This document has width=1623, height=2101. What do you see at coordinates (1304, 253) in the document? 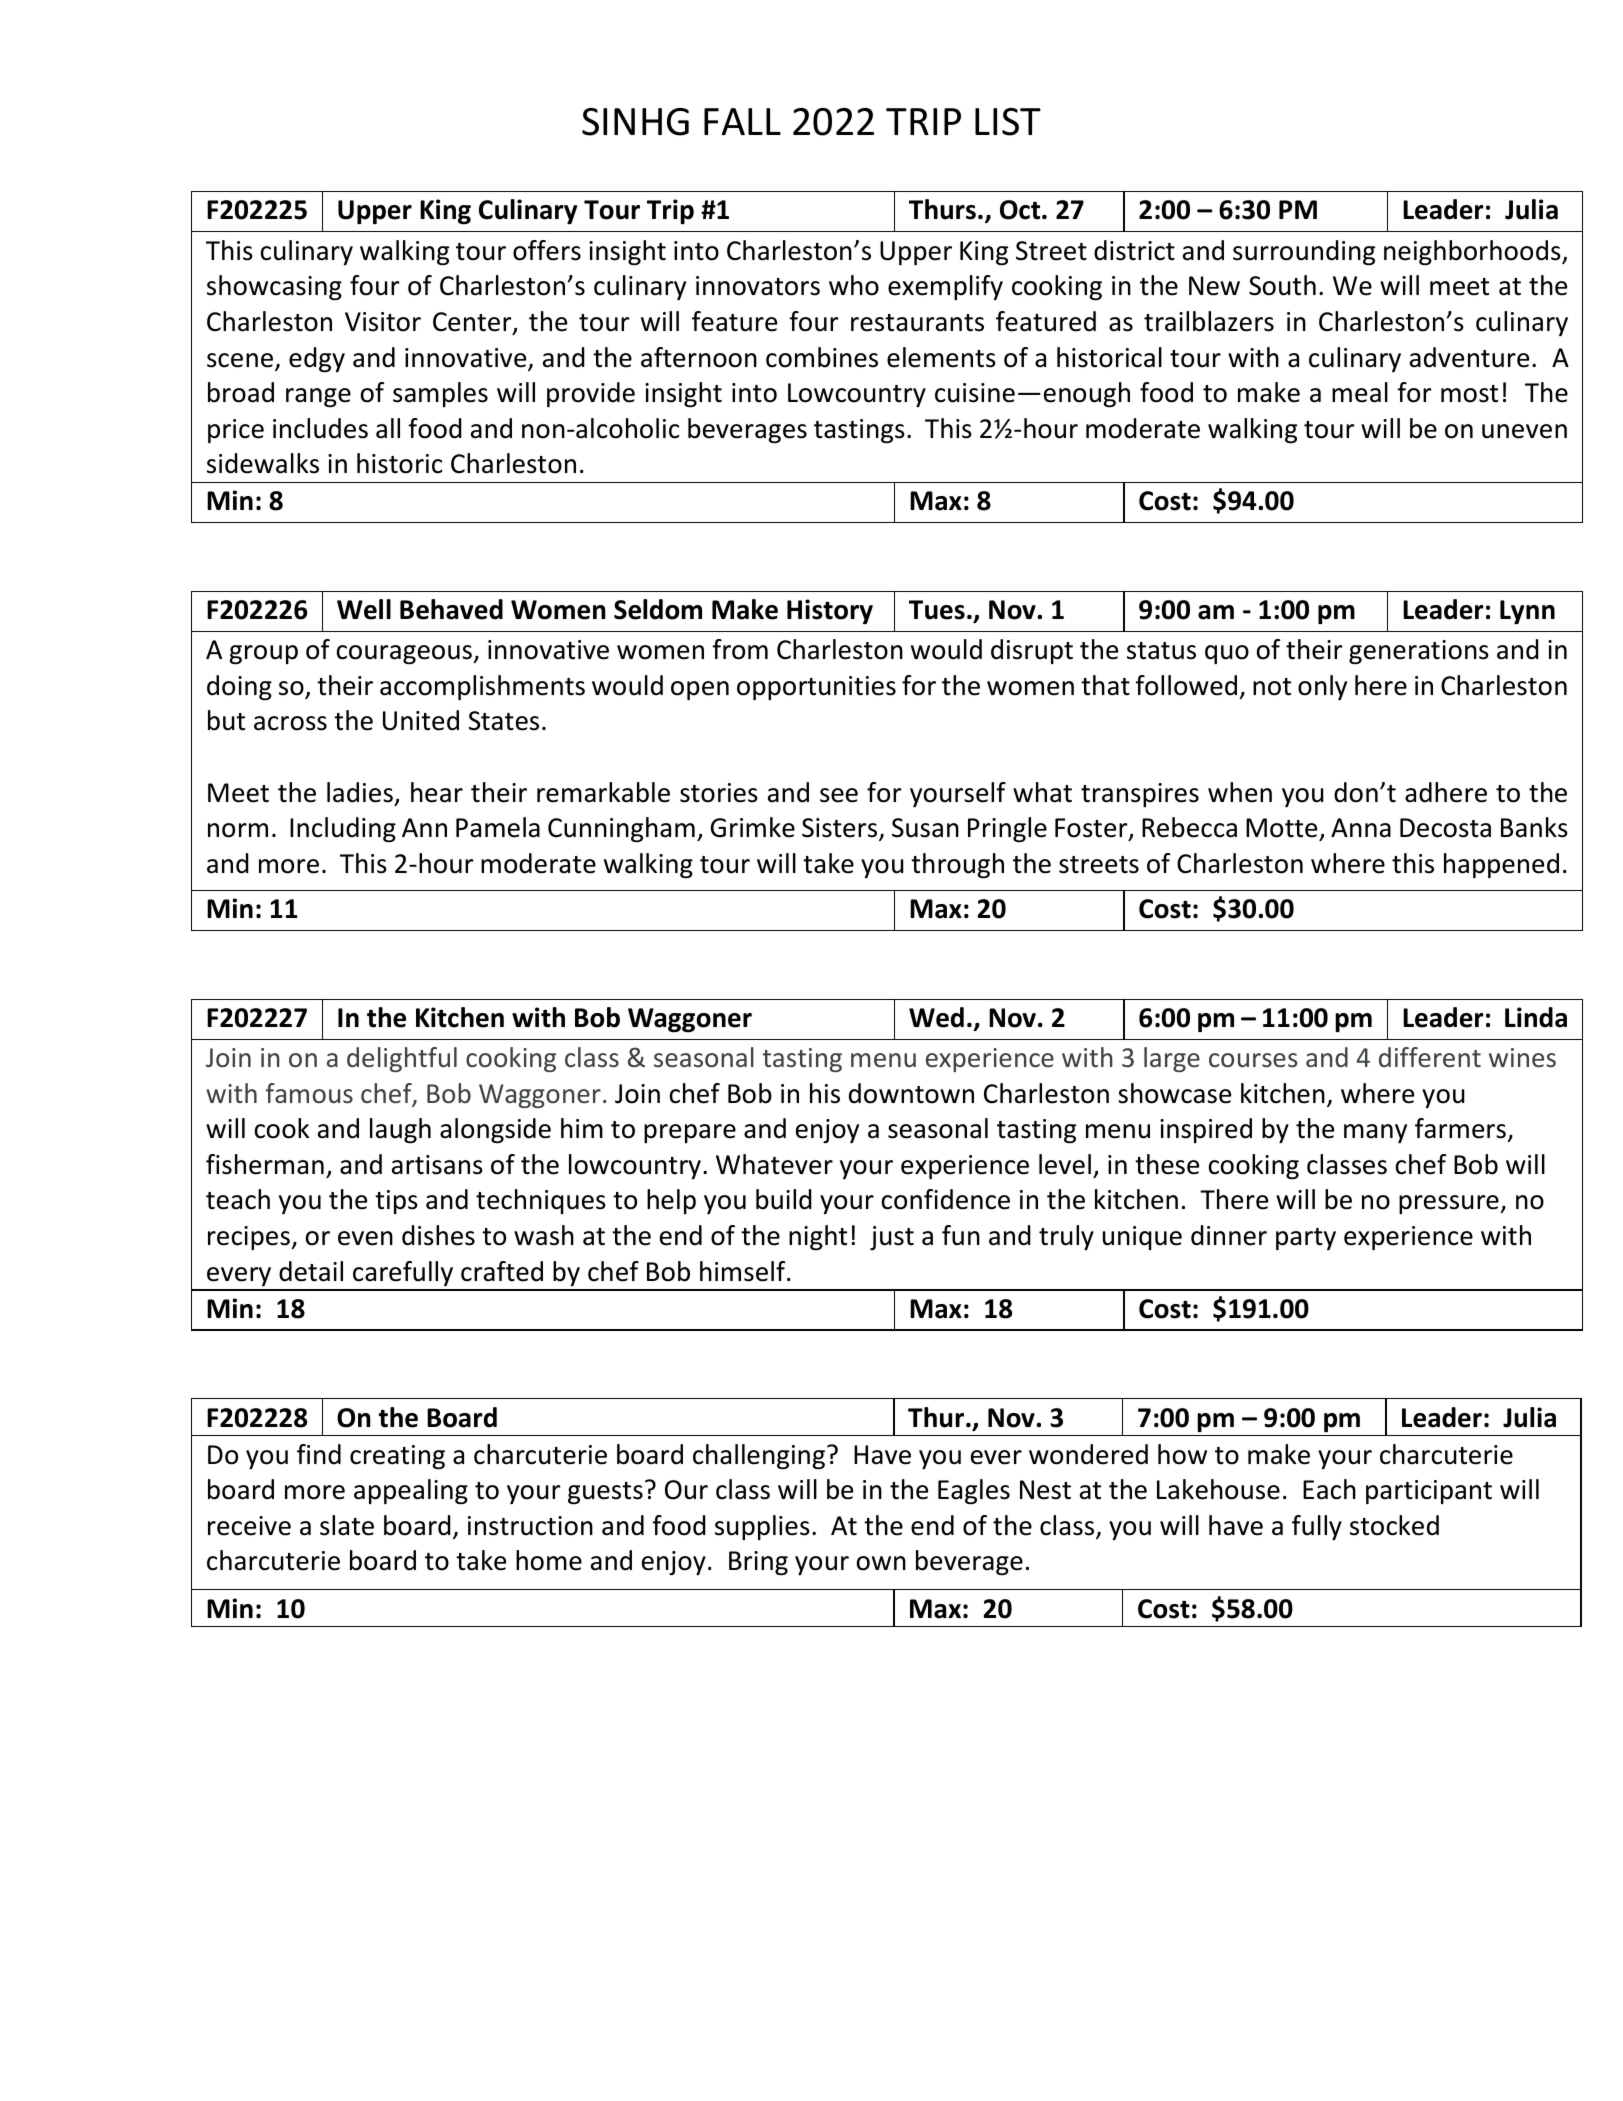
I see `surrounding` at bounding box center [1304, 253].
